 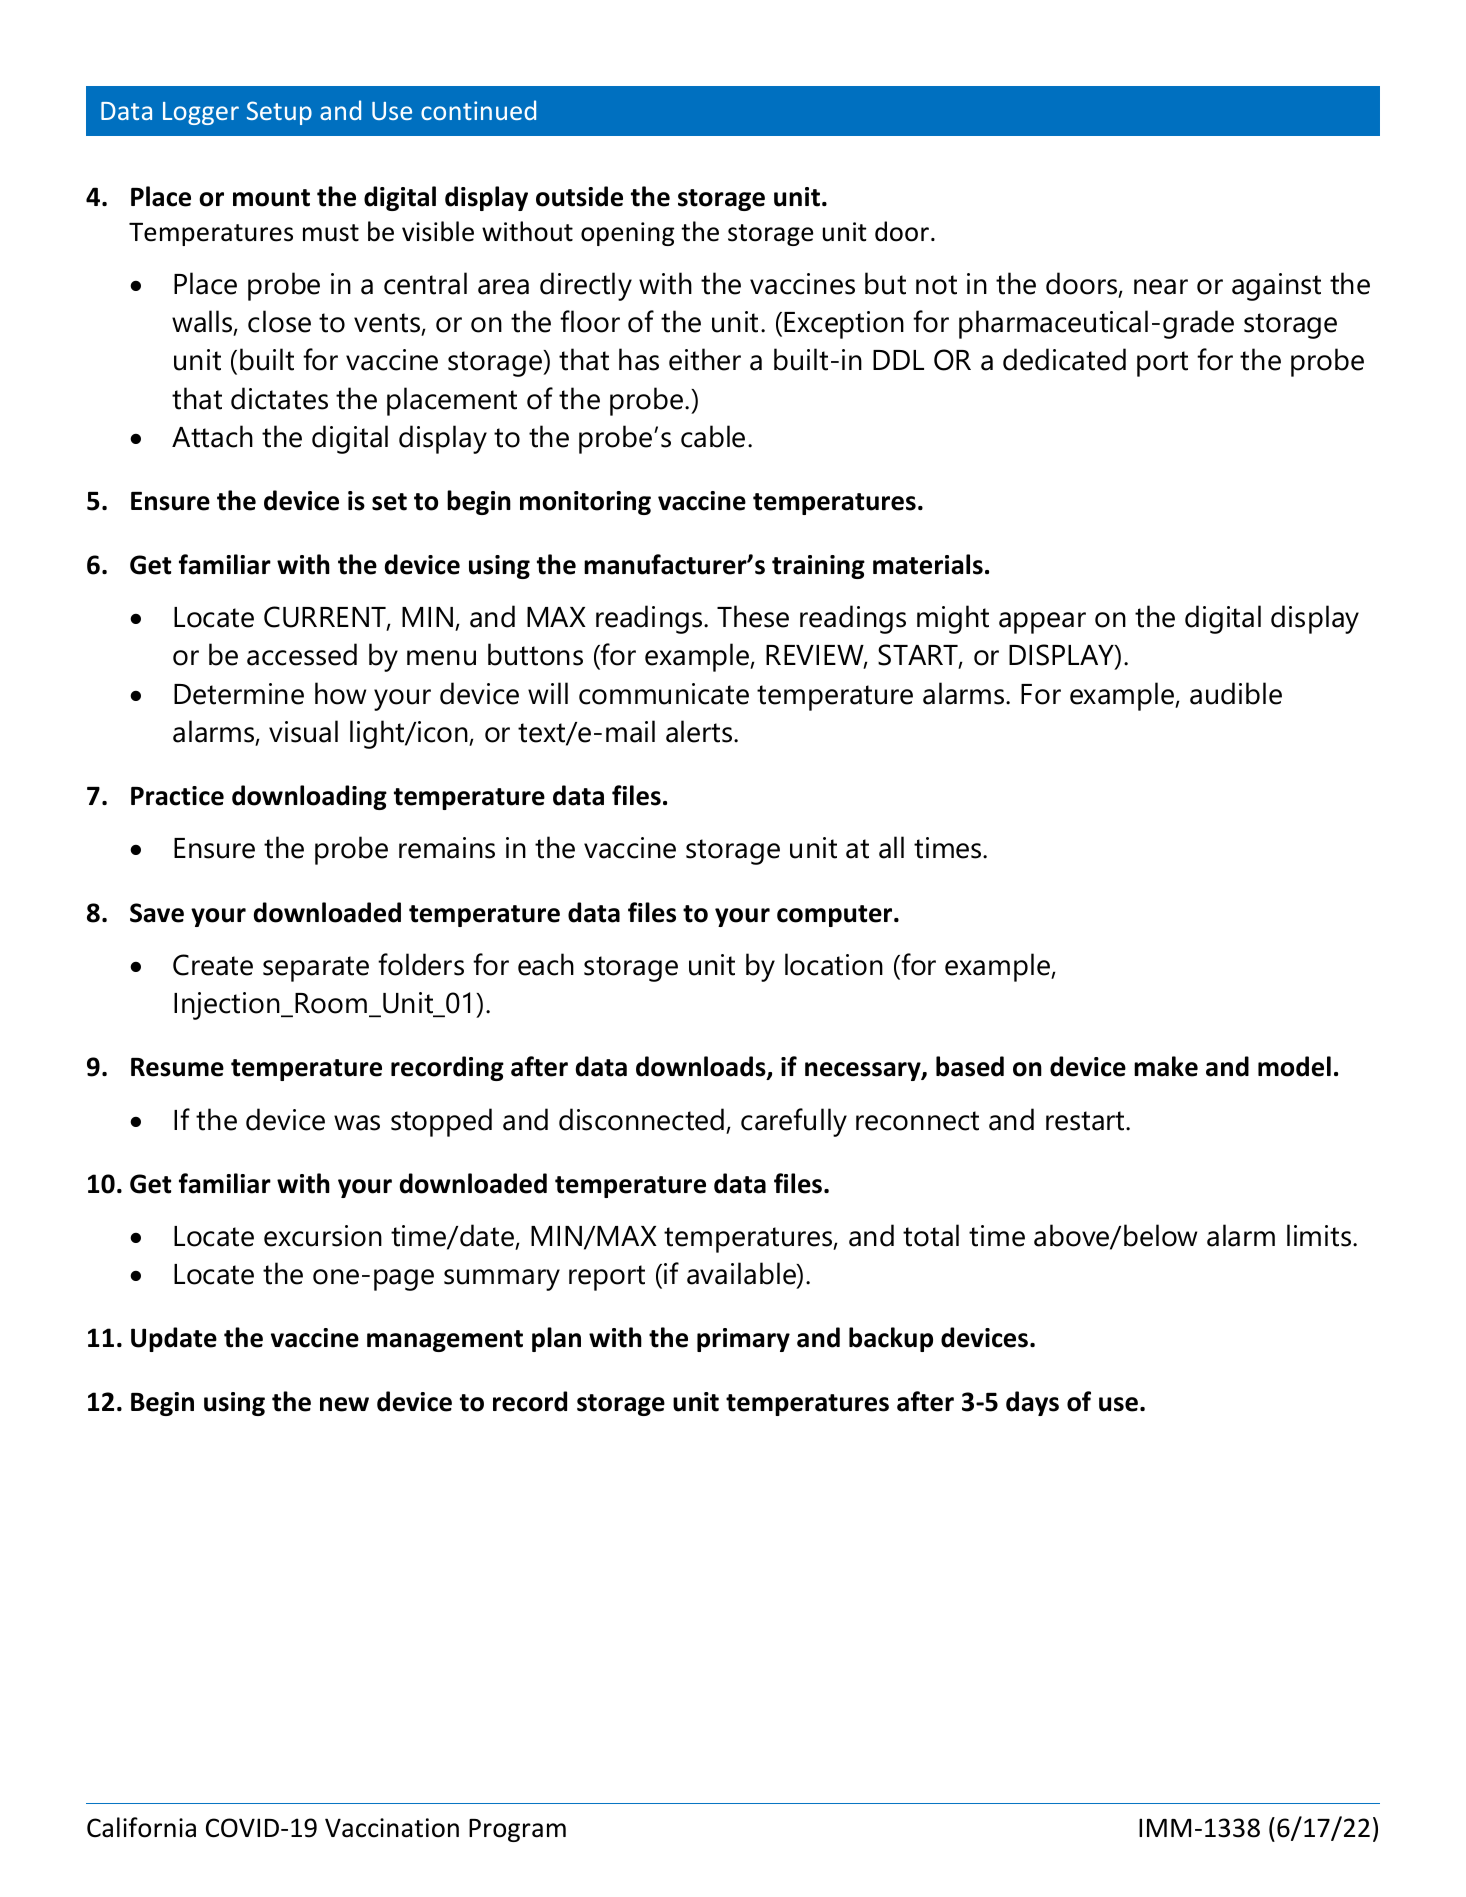 What do you see at coordinates (1032, 1403) in the page?
I see `days` at bounding box center [1032, 1403].
